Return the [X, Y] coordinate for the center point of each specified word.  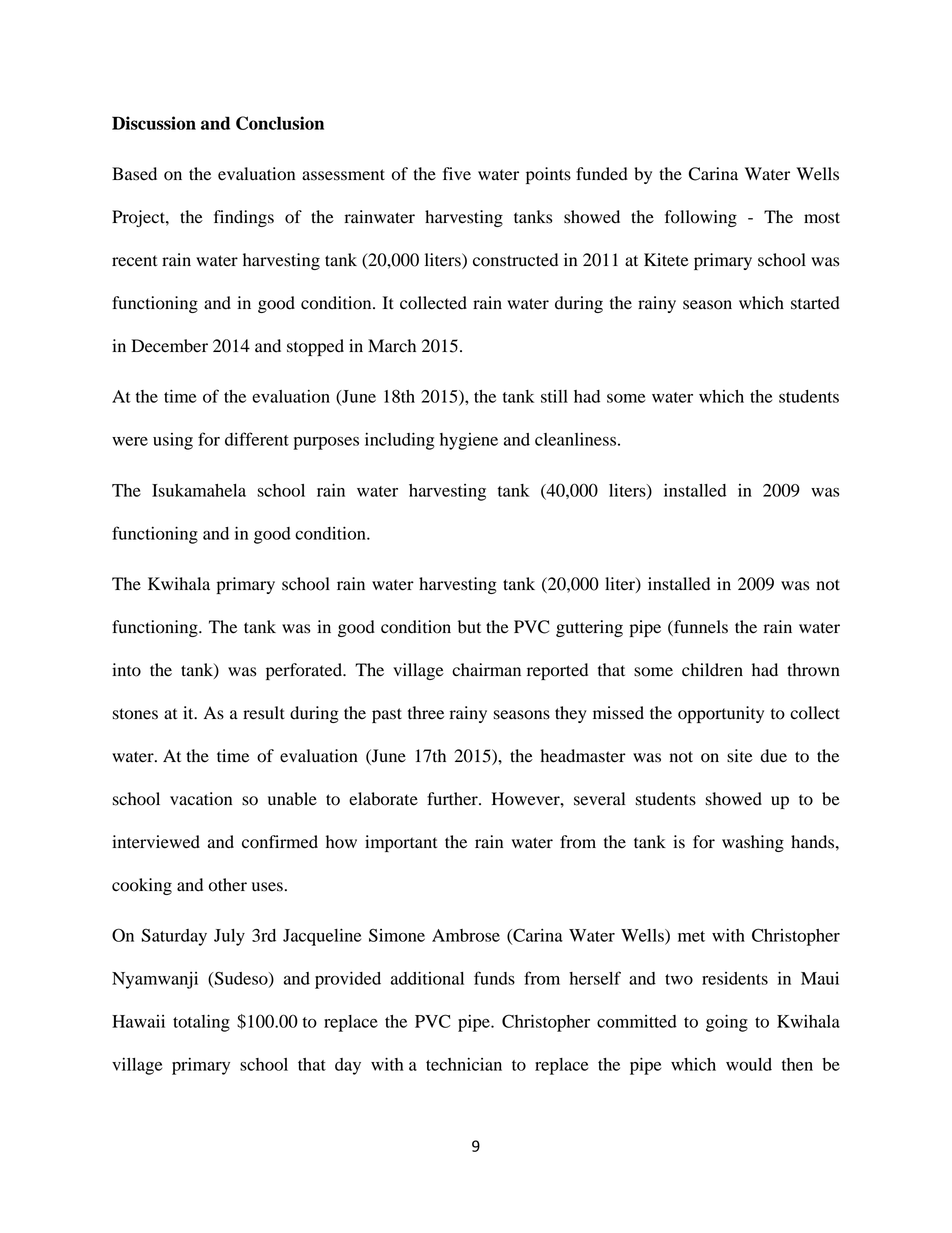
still [554, 396]
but [469, 627]
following [701, 218]
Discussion [154, 123]
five [457, 173]
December [169, 346]
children [712, 670]
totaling [201, 1023]
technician [464, 1064]
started [815, 303]
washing [753, 843]
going [727, 1023]
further [453, 799]
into [126, 670]
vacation [201, 799]
